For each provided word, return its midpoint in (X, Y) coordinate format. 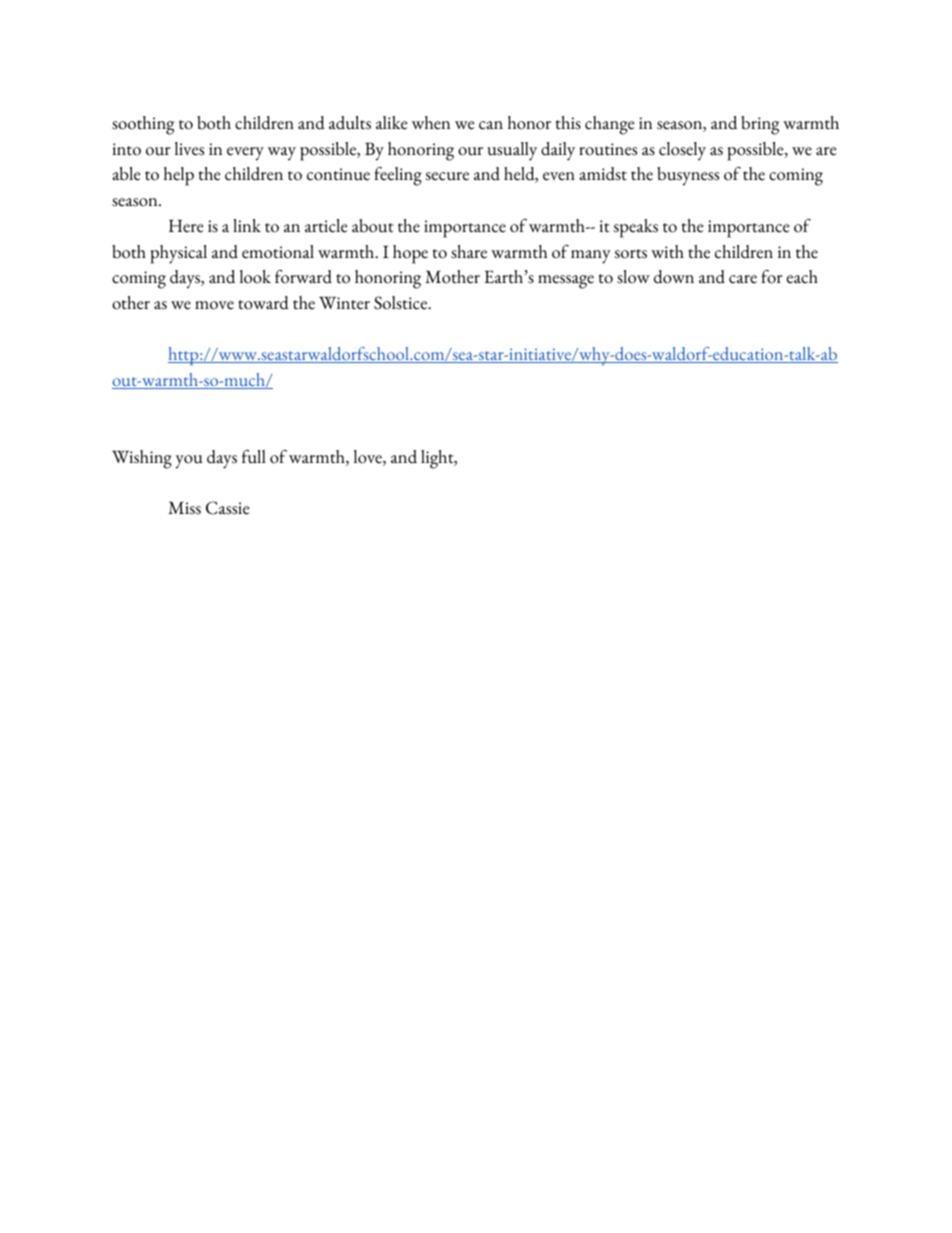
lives (189, 149)
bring (760, 125)
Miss (184, 508)
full (254, 457)
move (214, 305)
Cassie (227, 508)
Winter (344, 303)
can (491, 125)
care (743, 279)
